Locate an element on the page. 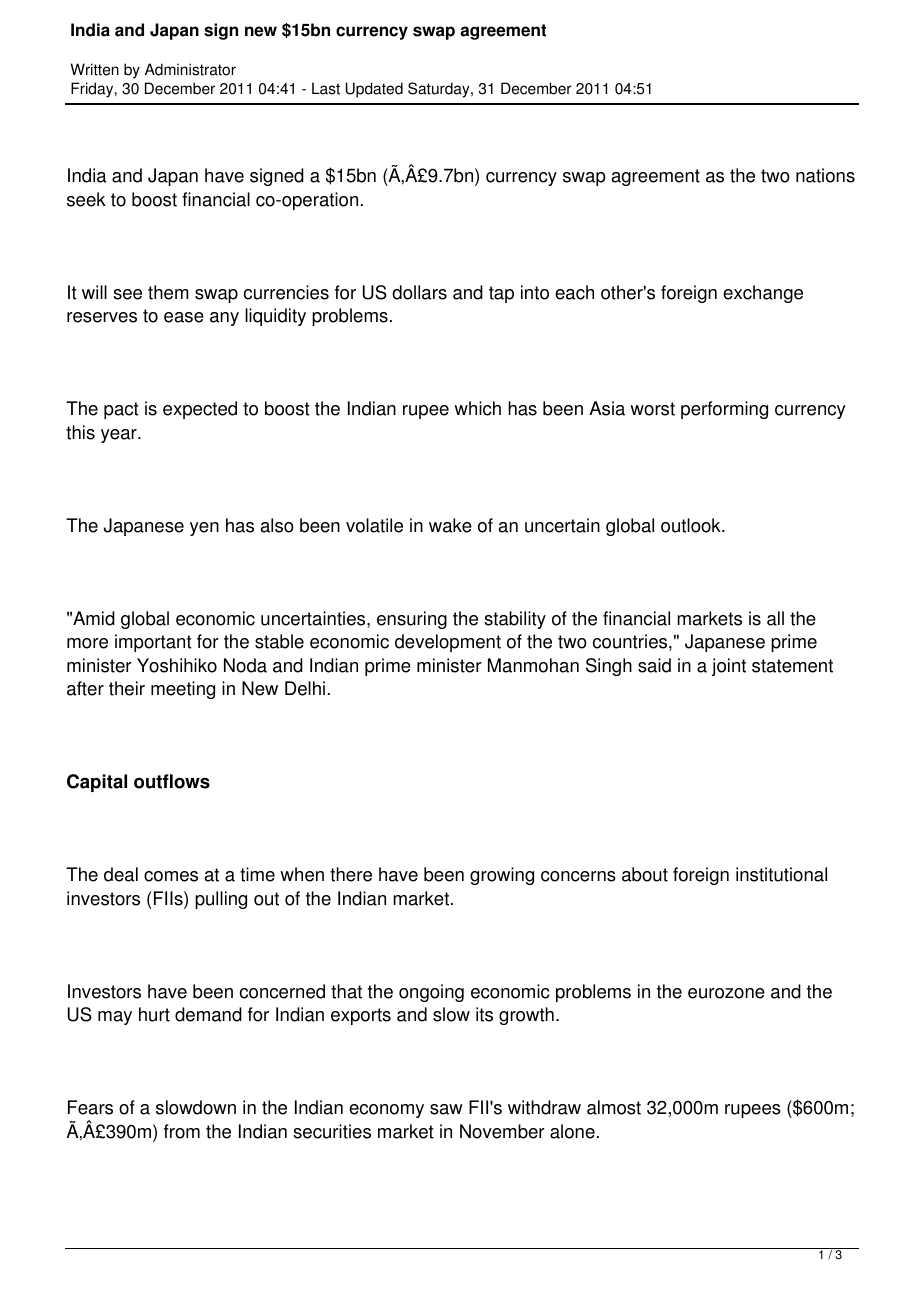 The height and width of the page is (1308, 924). expected is located at coordinates (200, 410).
